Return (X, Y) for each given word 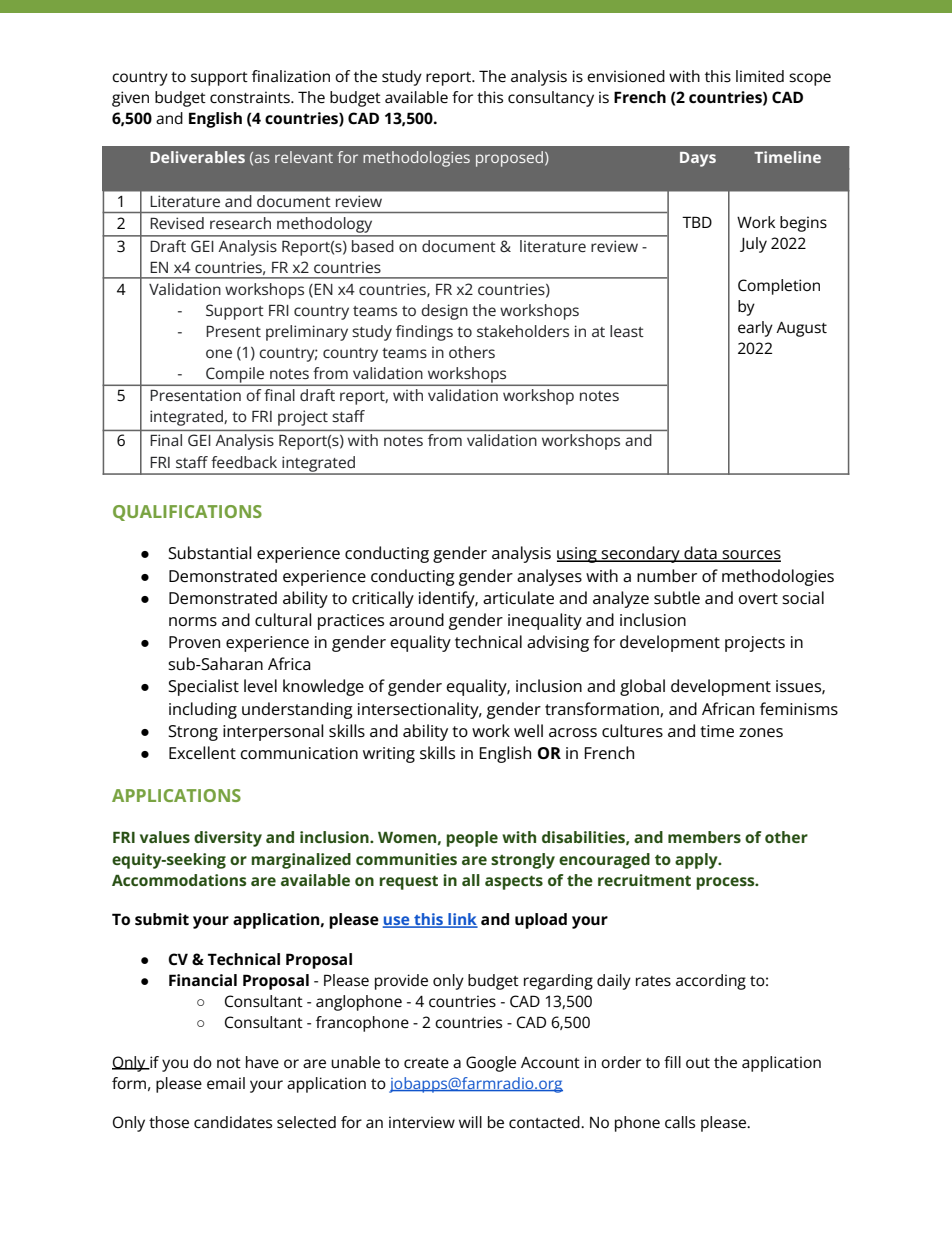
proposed (511, 159)
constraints (251, 97)
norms (193, 621)
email (226, 1083)
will (470, 1122)
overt (758, 598)
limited (760, 76)
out (698, 1063)
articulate (518, 597)
